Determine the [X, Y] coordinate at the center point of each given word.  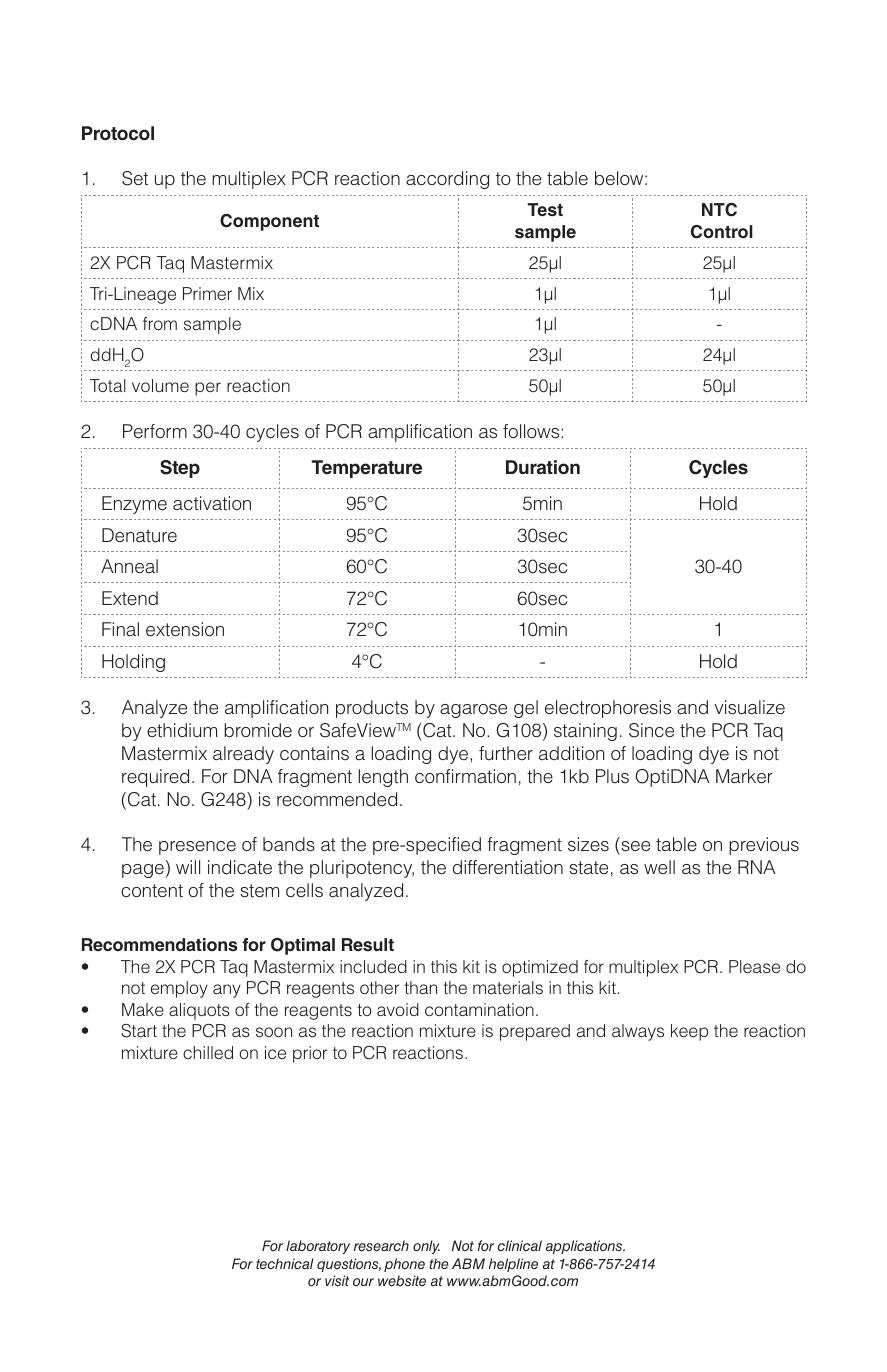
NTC [719, 210]
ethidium [182, 730]
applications [585, 1247]
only [426, 1247]
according [447, 180]
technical [285, 1263]
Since [651, 730]
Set [135, 178]
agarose [473, 711]
